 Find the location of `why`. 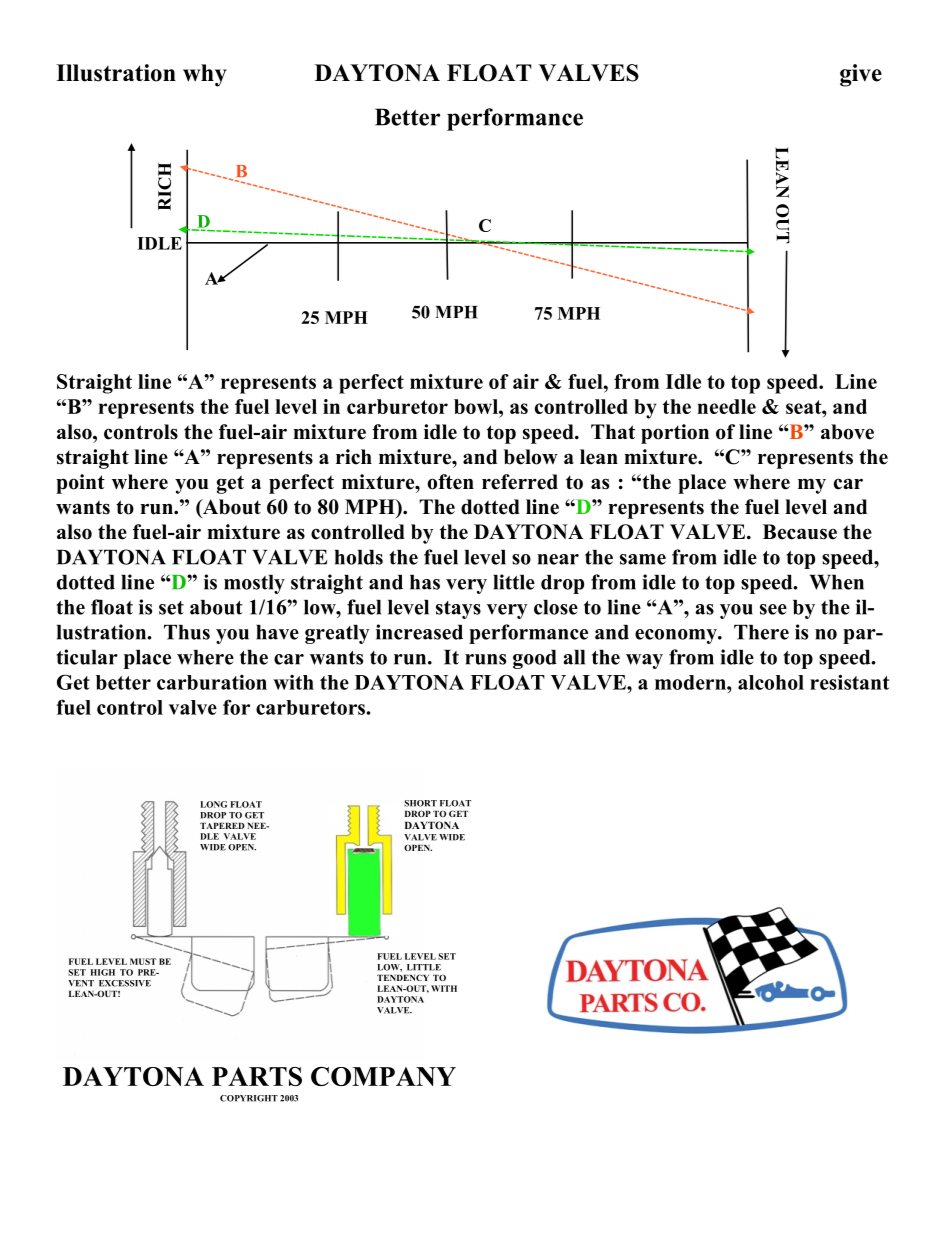

why is located at coordinates (205, 75).
